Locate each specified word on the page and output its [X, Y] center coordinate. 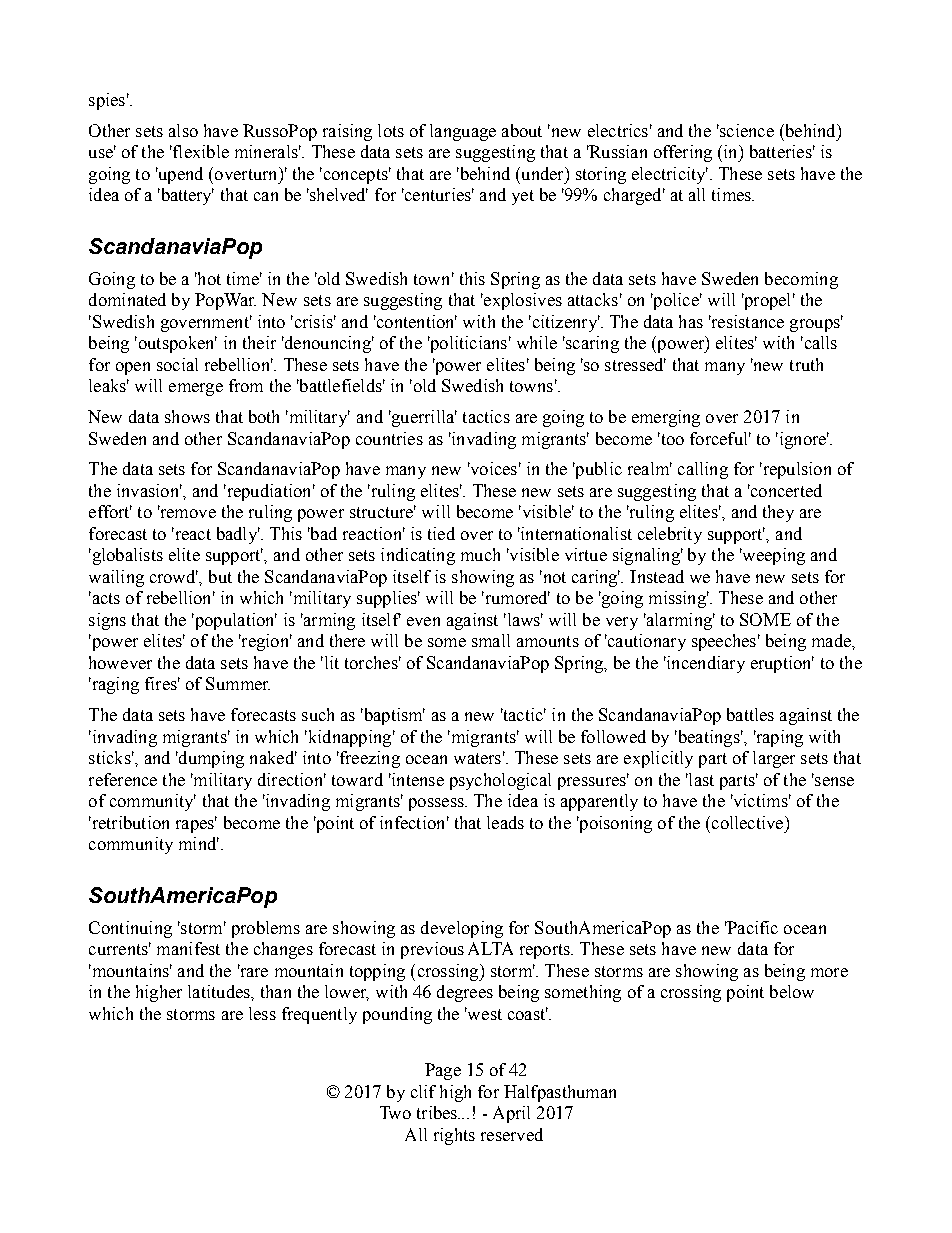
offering [683, 153]
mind [199, 843]
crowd [174, 576]
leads [505, 822]
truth [806, 364]
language [463, 132]
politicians [467, 344]
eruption [782, 664]
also [183, 130]
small [491, 640]
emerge [196, 389]
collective [749, 822]
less [262, 1013]
